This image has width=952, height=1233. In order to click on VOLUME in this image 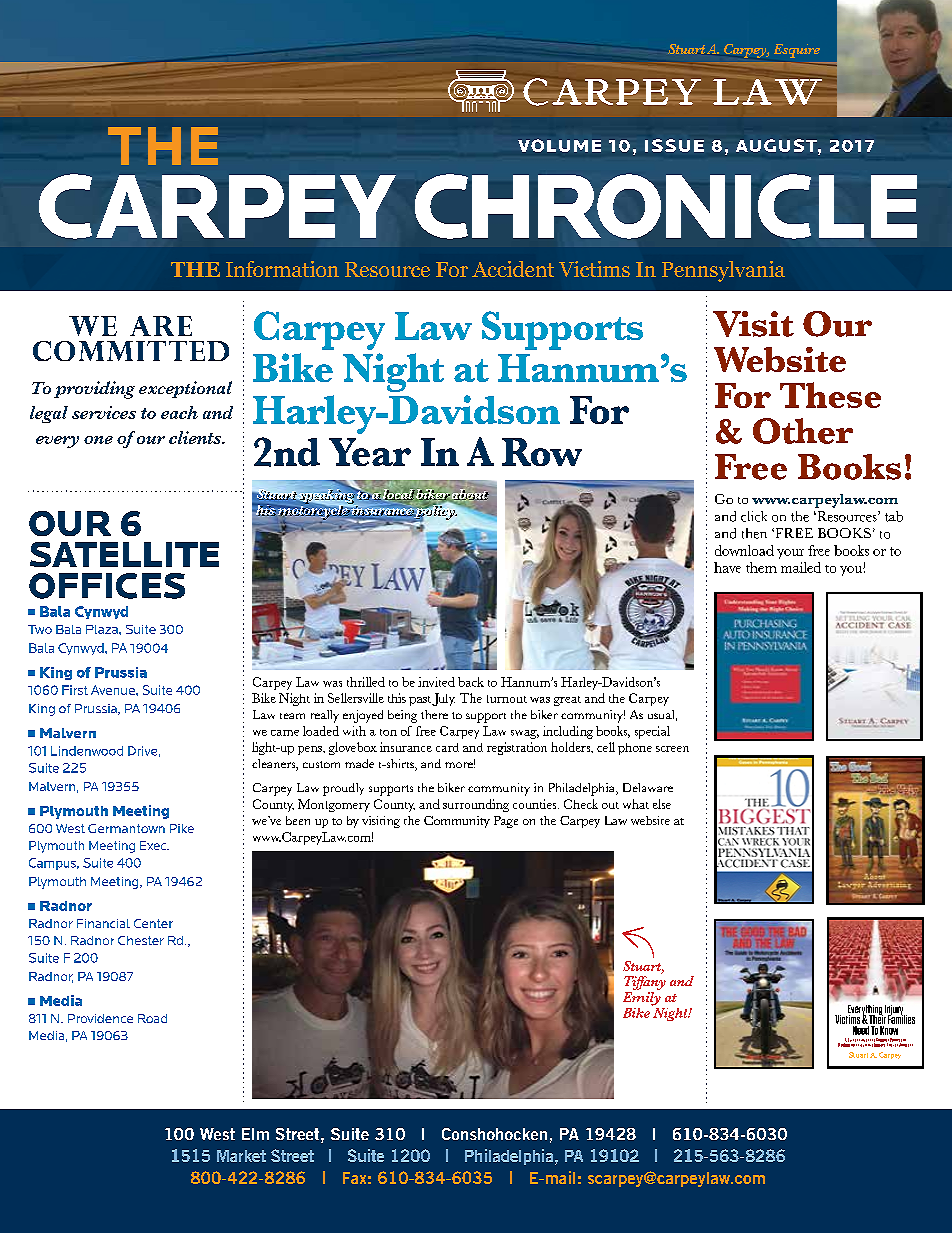, I will do `click(559, 145)`.
